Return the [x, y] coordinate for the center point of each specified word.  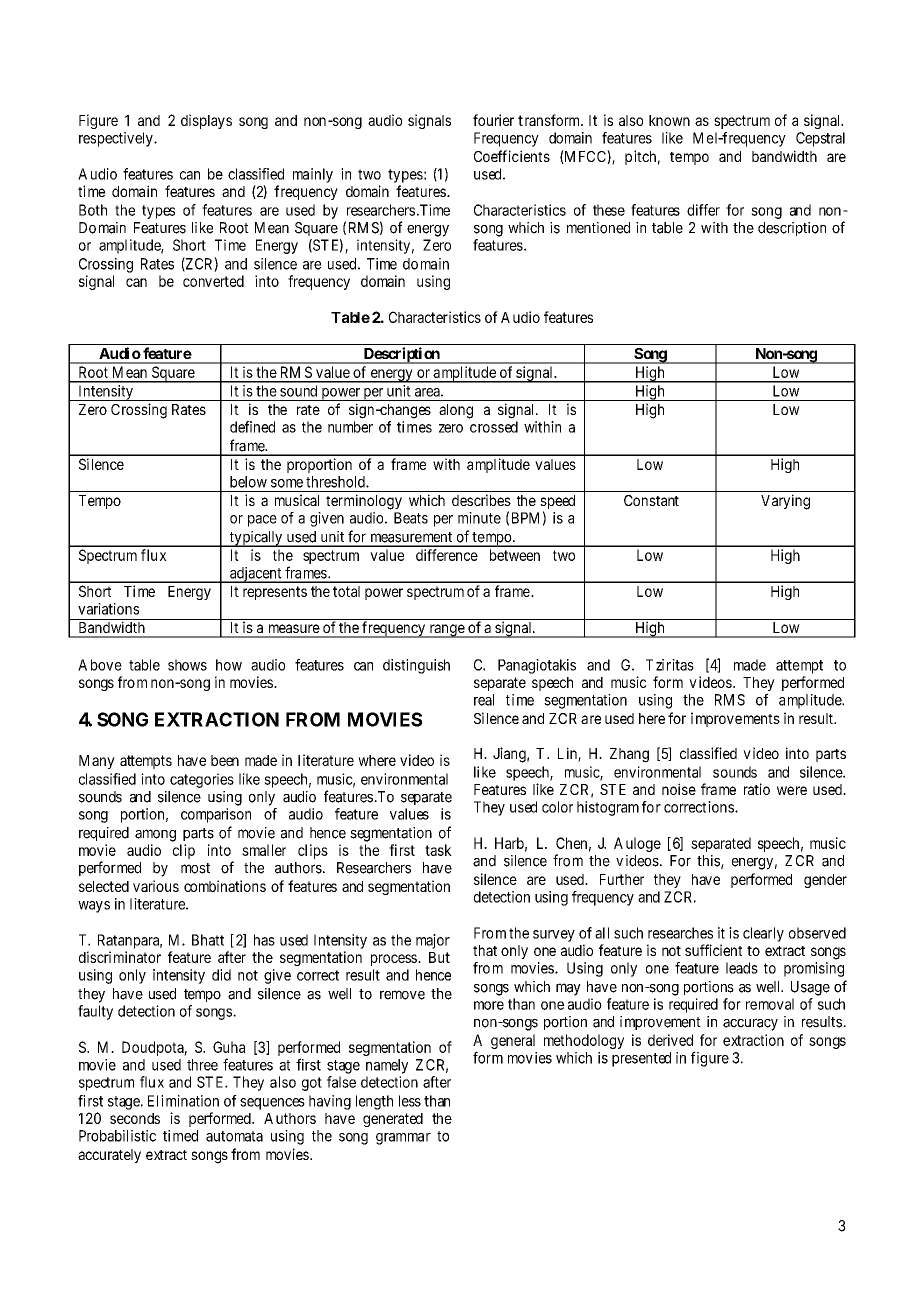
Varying [785, 502]
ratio [757, 789]
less [410, 1101]
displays [206, 121]
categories [202, 780]
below [248, 482]
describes [481, 500]
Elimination [183, 1101]
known [669, 120]
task [438, 850]
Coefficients [512, 156]
